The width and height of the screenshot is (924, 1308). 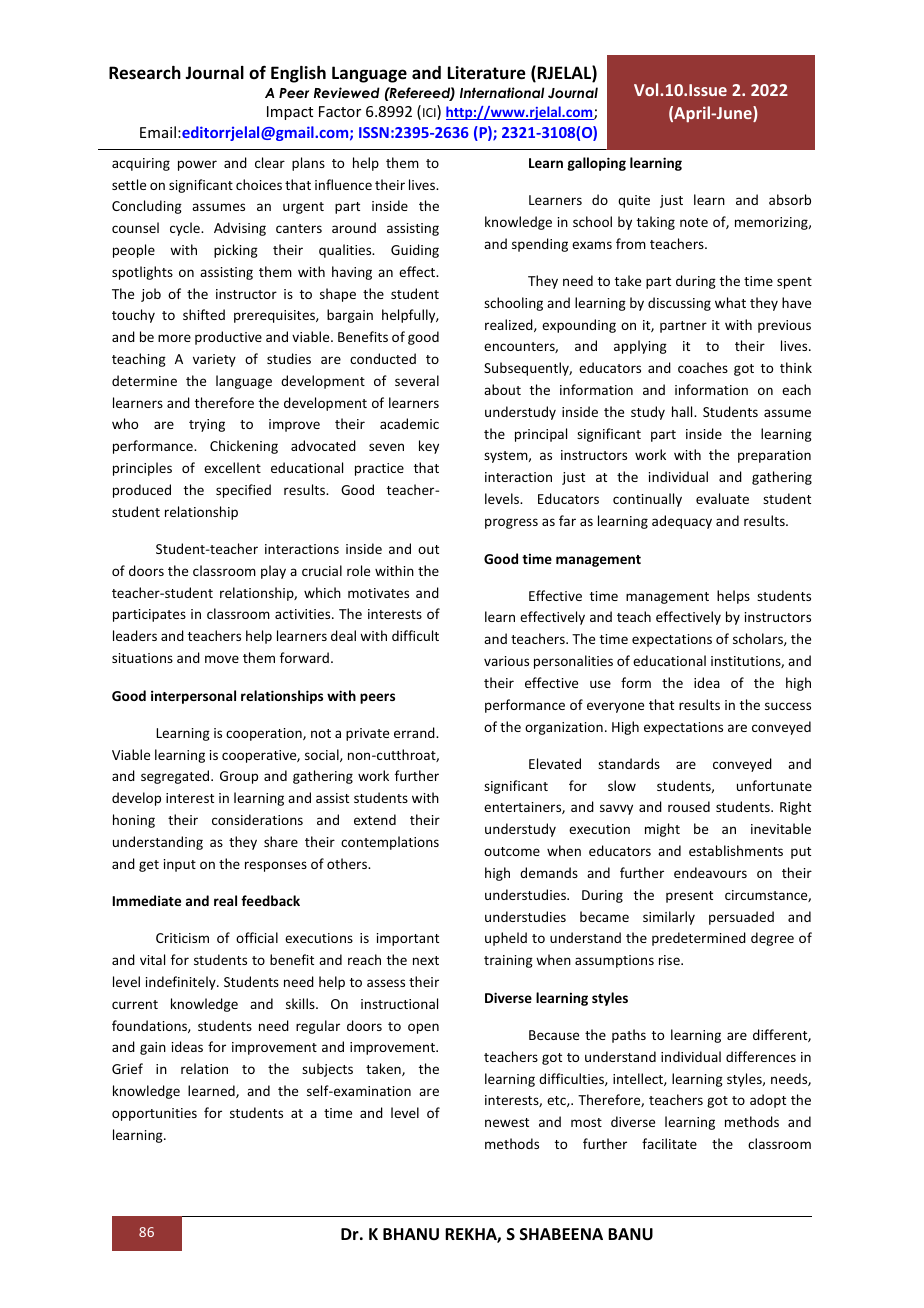 What do you see at coordinates (197, 165) in the screenshot?
I see `power` at bounding box center [197, 165].
